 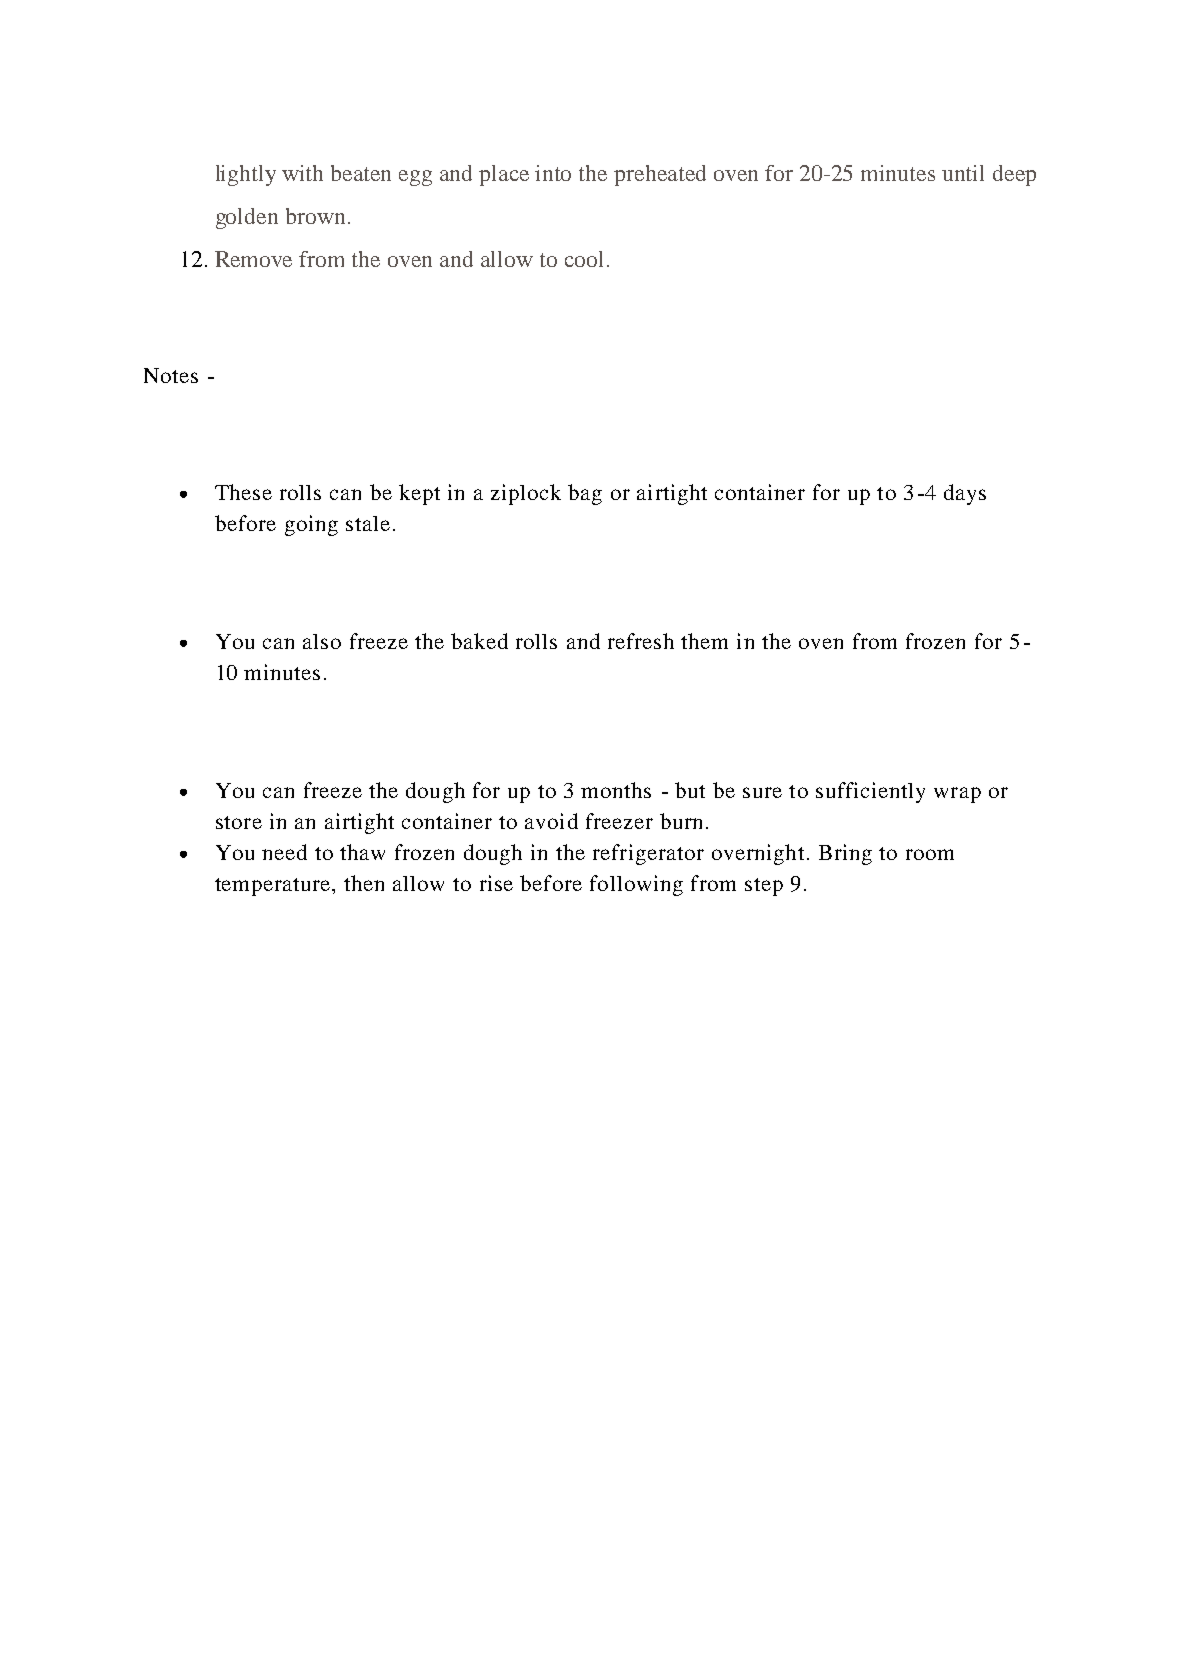 I want to click on going, so click(x=311, y=525).
